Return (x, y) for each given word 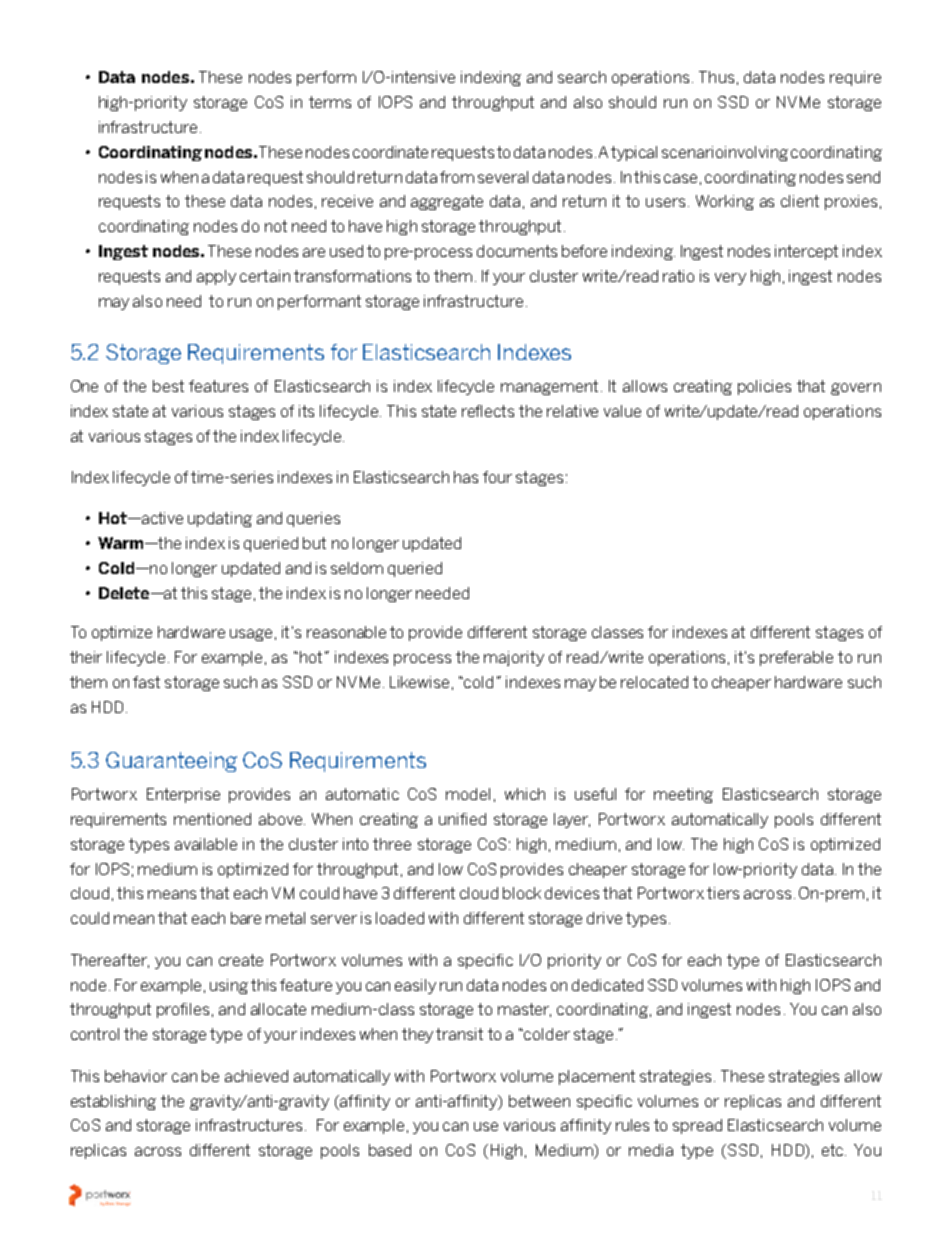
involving (756, 153)
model (468, 794)
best (168, 386)
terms (330, 102)
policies (764, 387)
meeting (683, 795)
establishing (113, 1102)
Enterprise (183, 795)
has (466, 477)
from (457, 177)
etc (832, 1150)
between (539, 1101)
